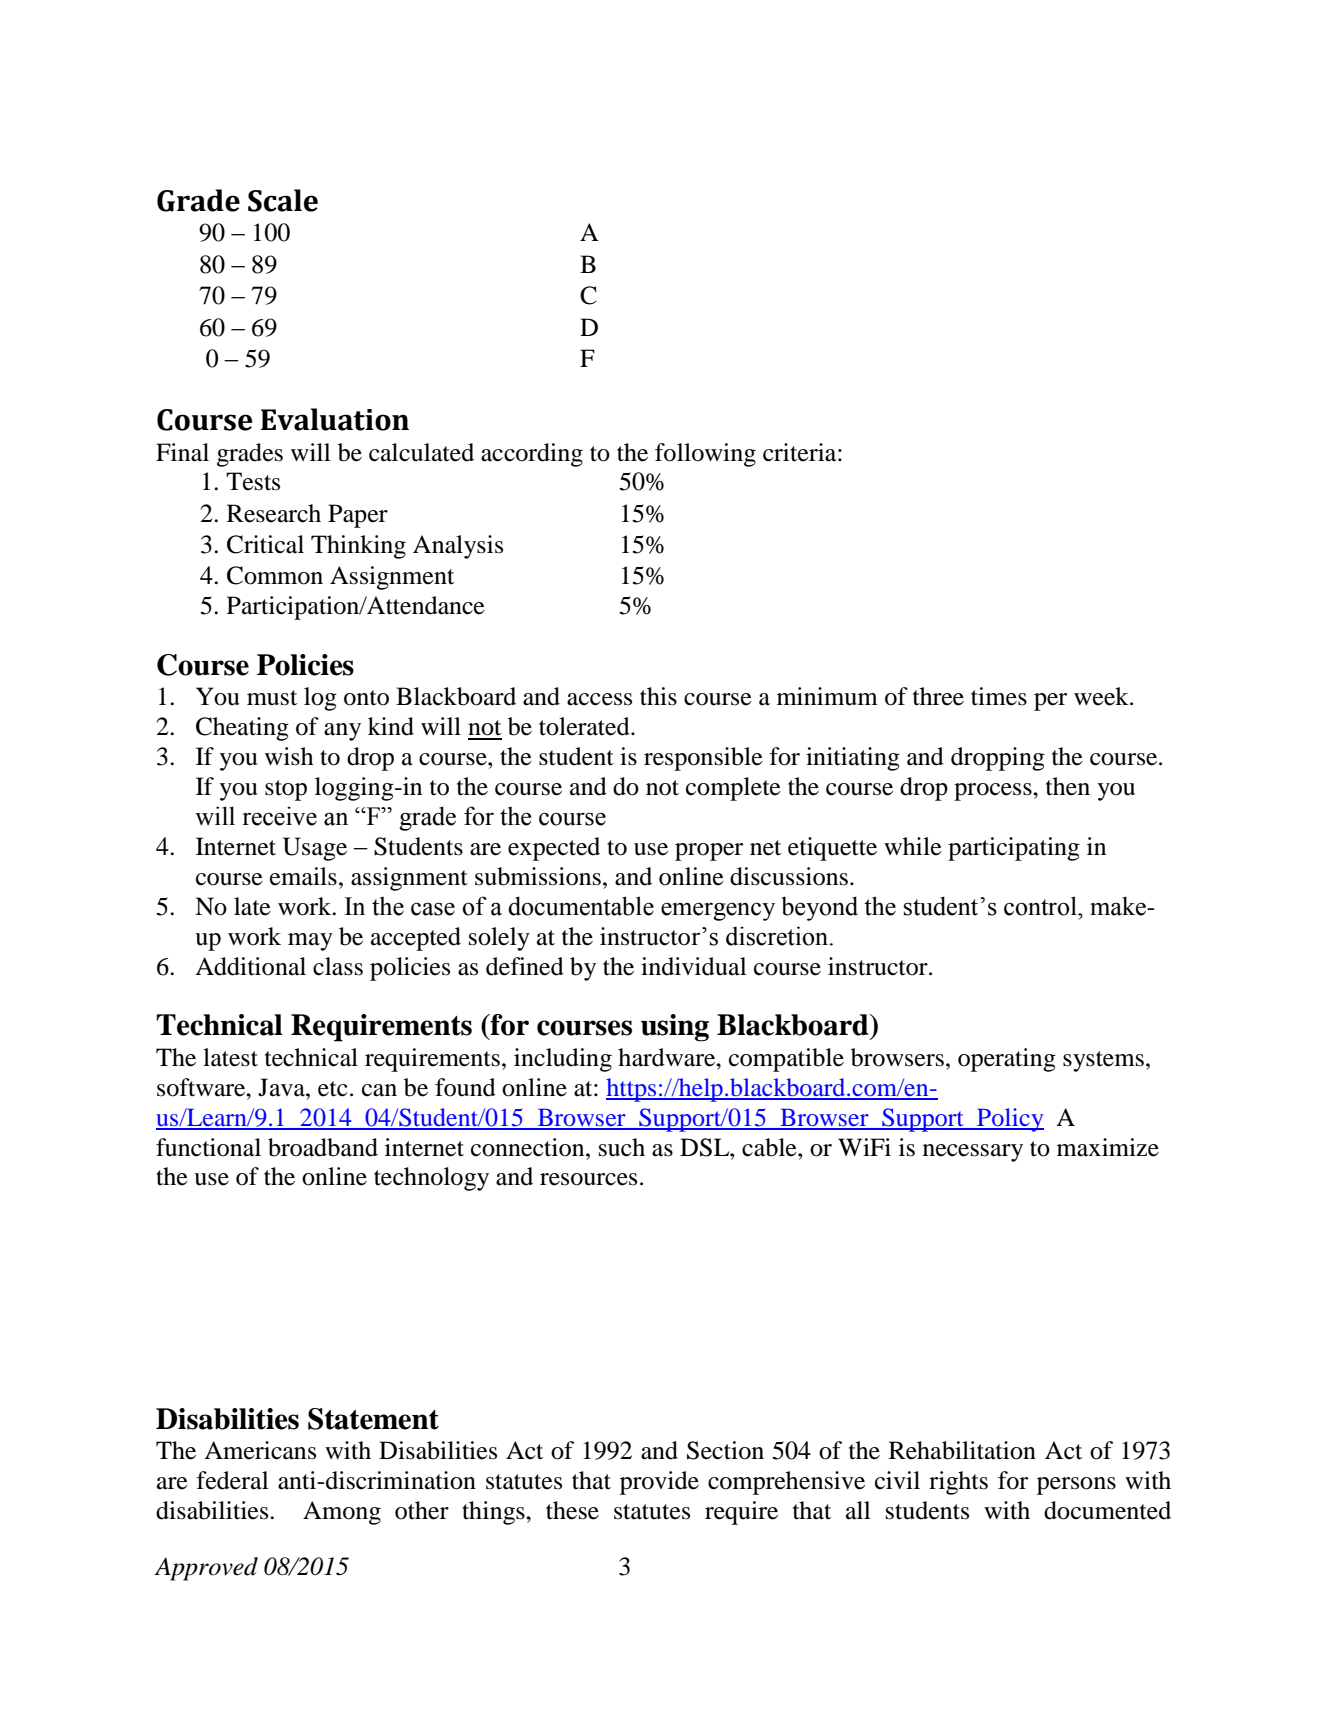 The width and height of the page is (1328, 1719). Describe the element at coordinates (973, 1153) in the page. I see `necessary` at that location.
